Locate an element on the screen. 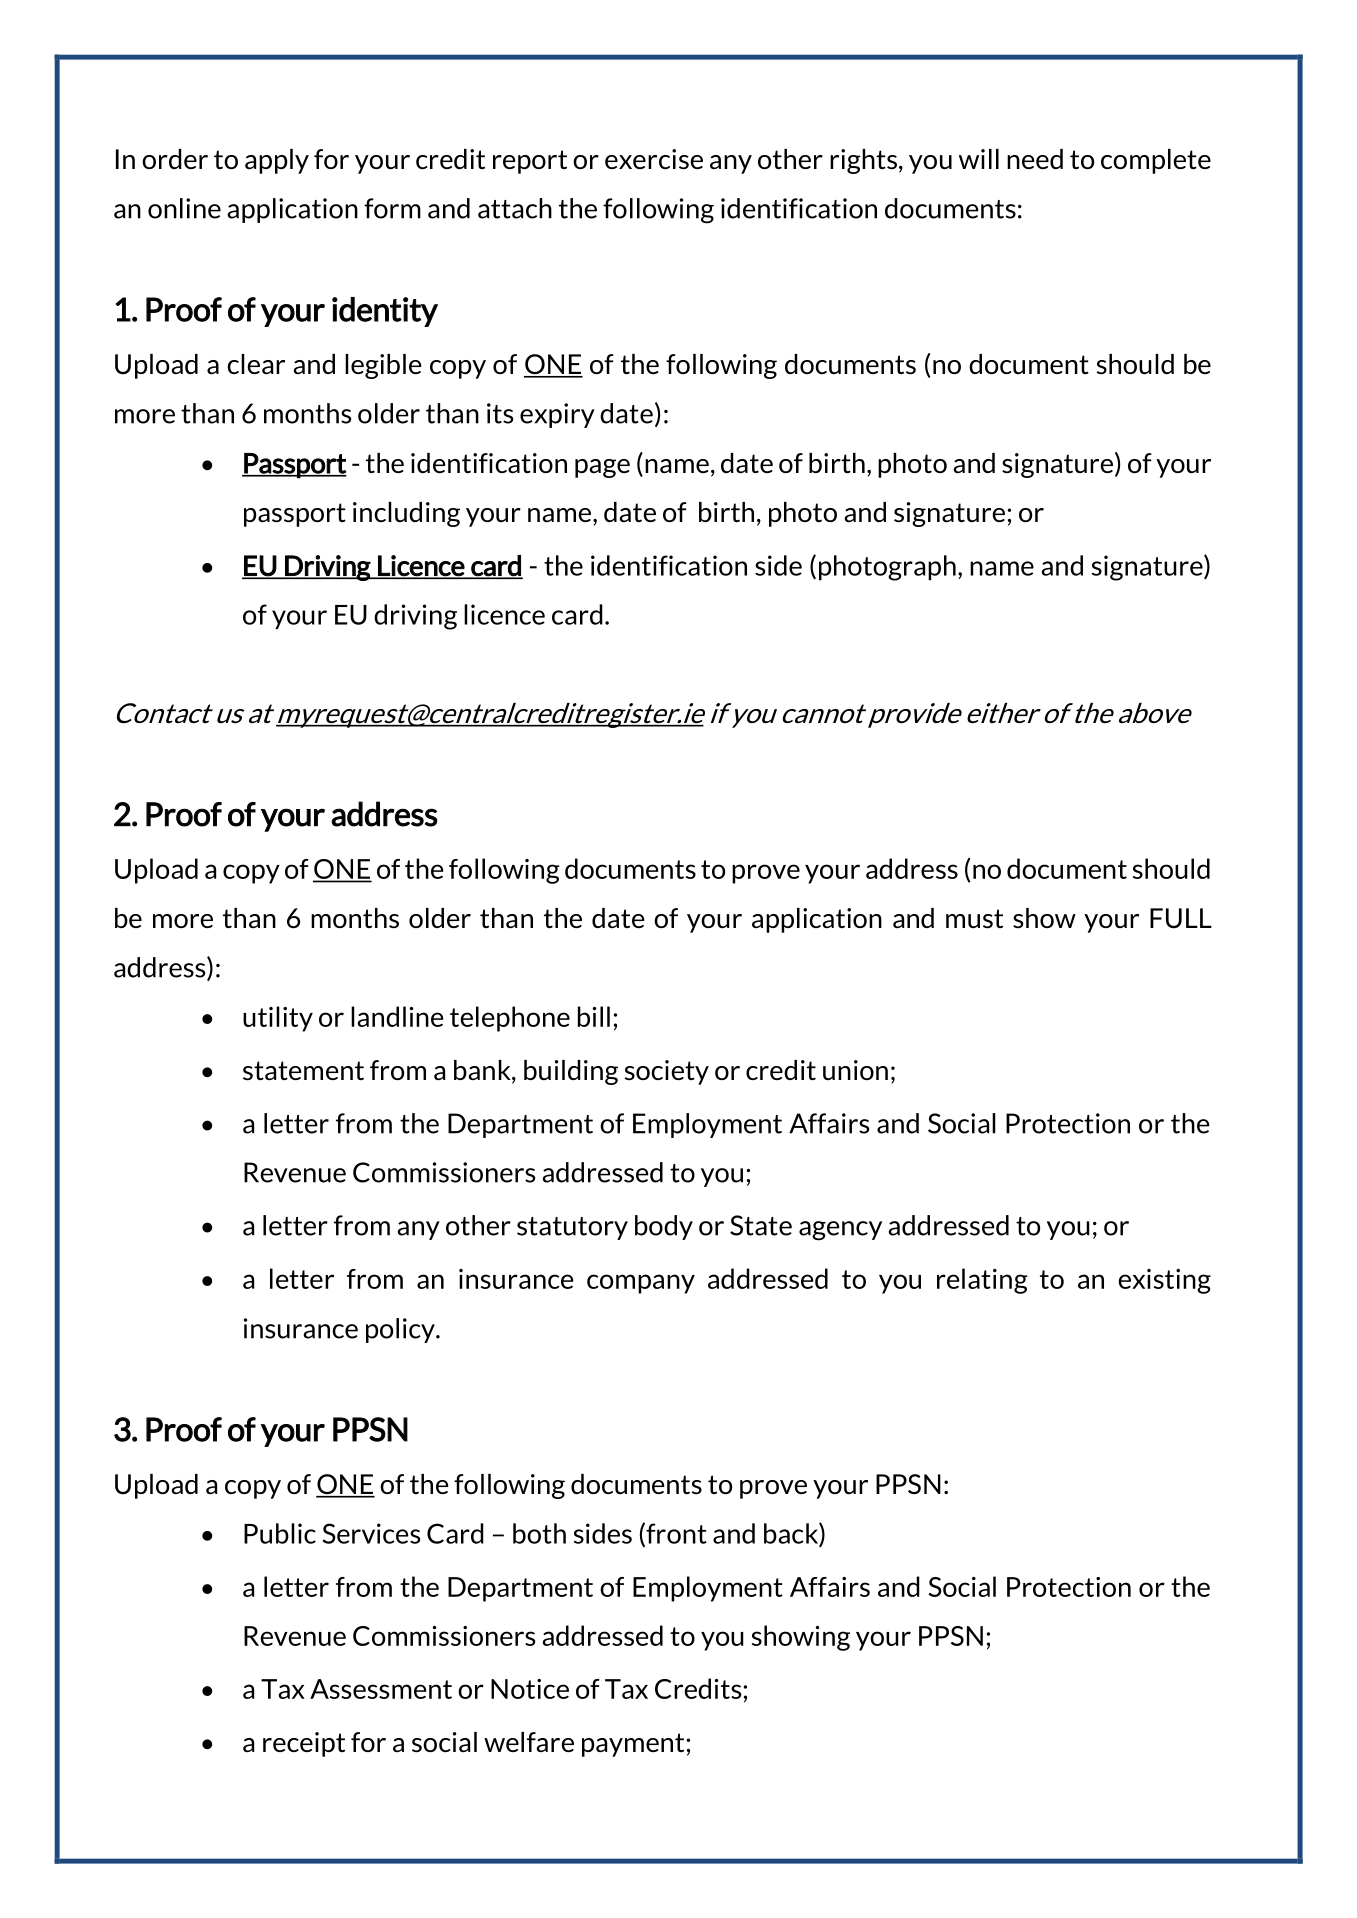 The image size is (1357, 1918). utility is located at coordinates (278, 1019).
